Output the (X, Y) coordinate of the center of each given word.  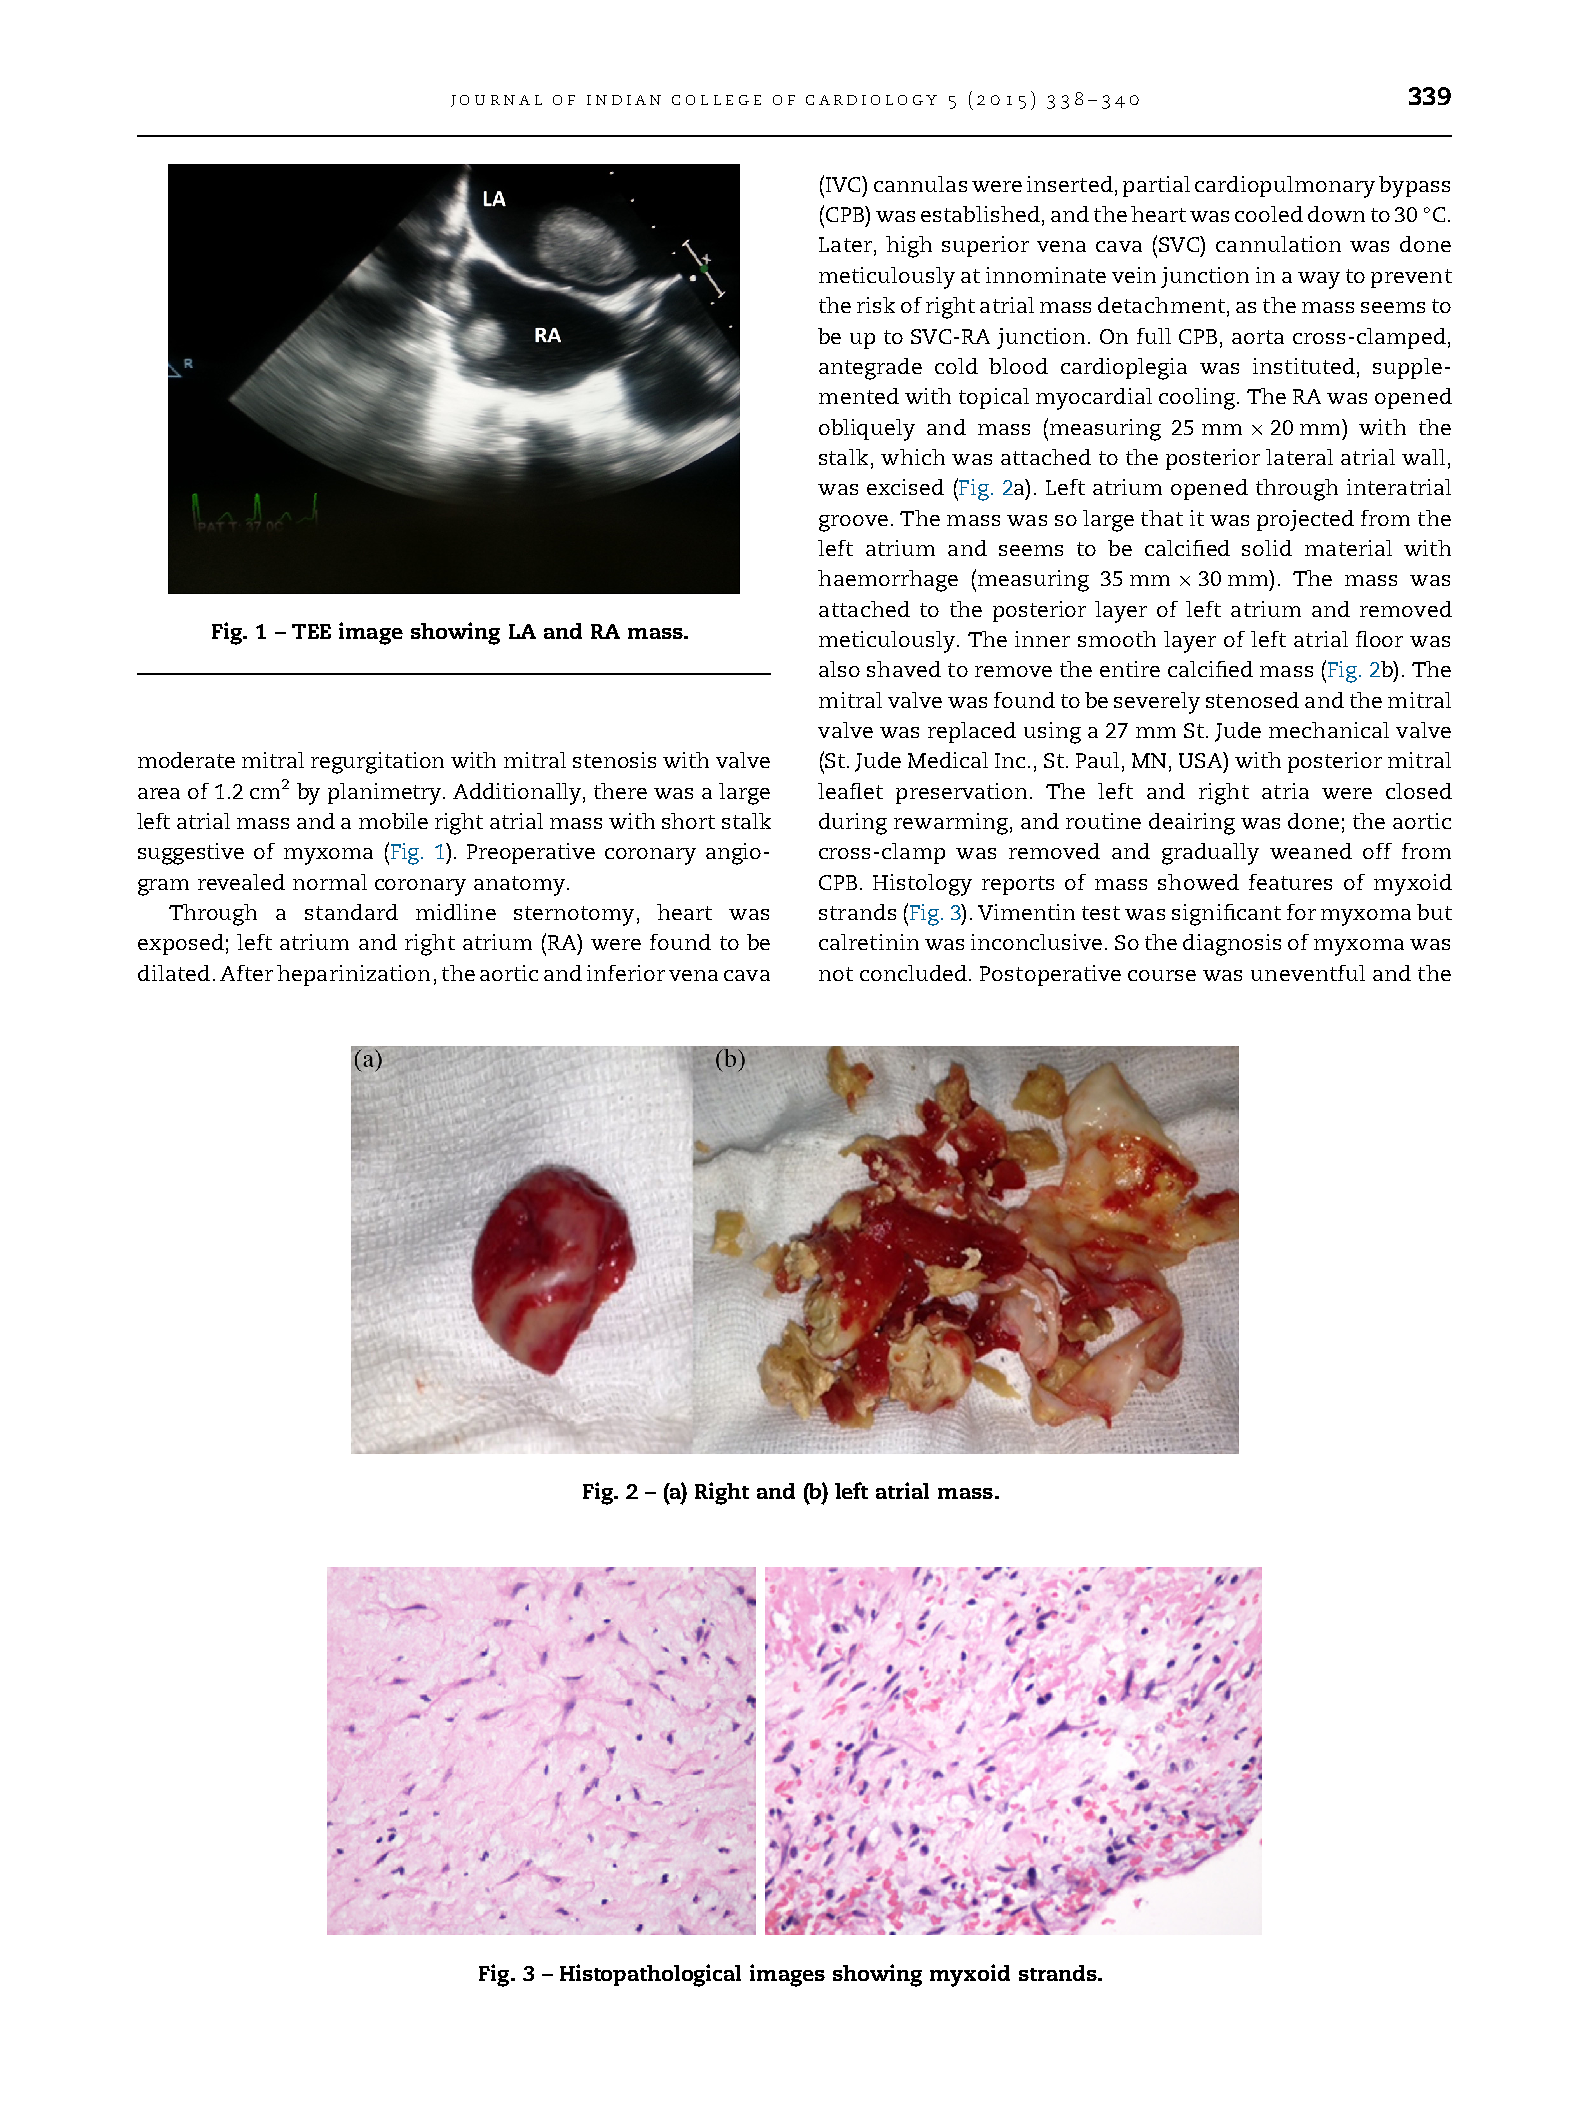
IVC (845, 184)
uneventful (1308, 973)
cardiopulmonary (1285, 187)
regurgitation (377, 763)
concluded (915, 973)
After (246, 973)
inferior (626, 973)
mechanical (1329, 730)
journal (496, 101)
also (839, 669)
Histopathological (650, 1975)
